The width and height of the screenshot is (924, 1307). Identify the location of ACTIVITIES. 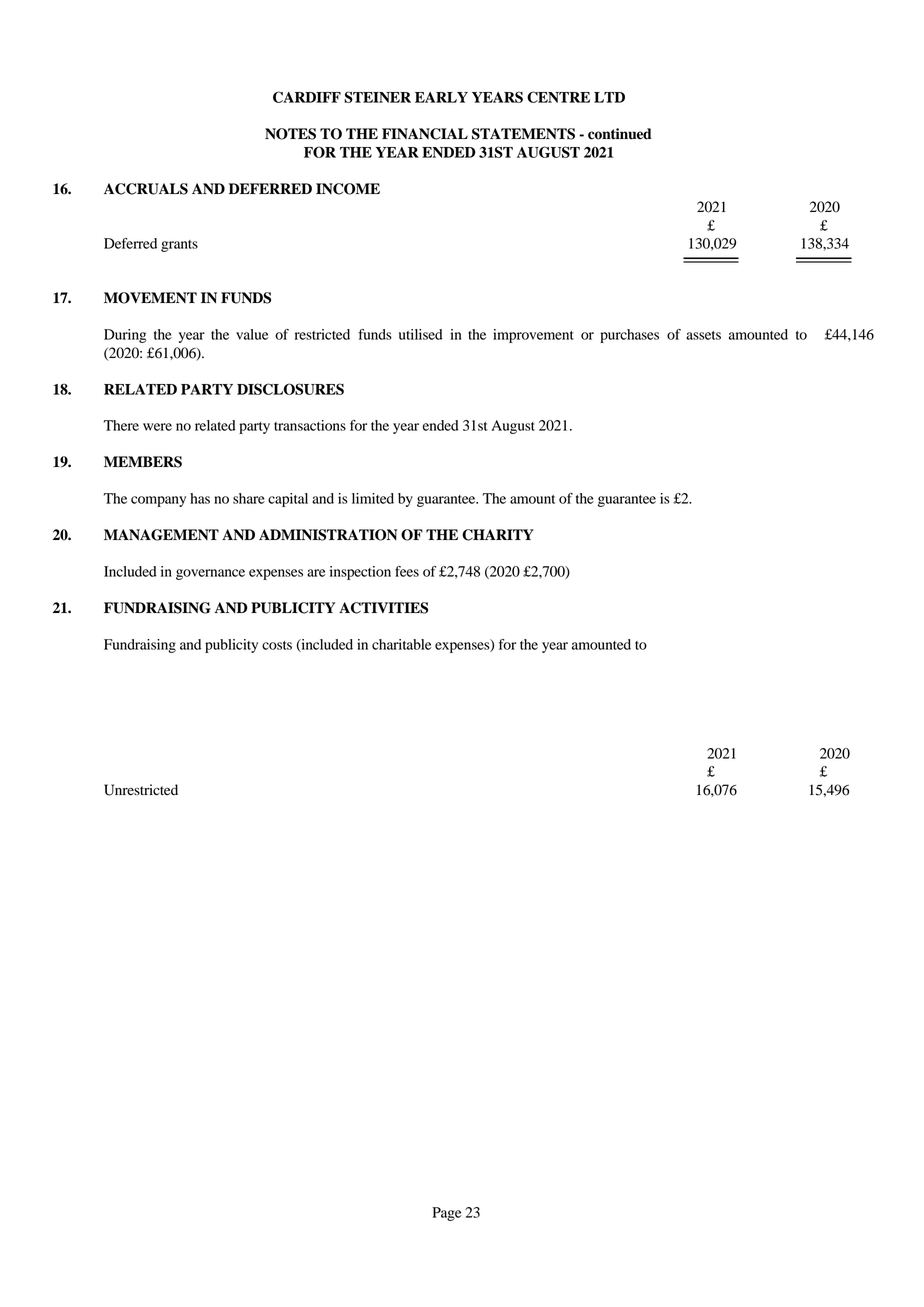
(383, 608).
